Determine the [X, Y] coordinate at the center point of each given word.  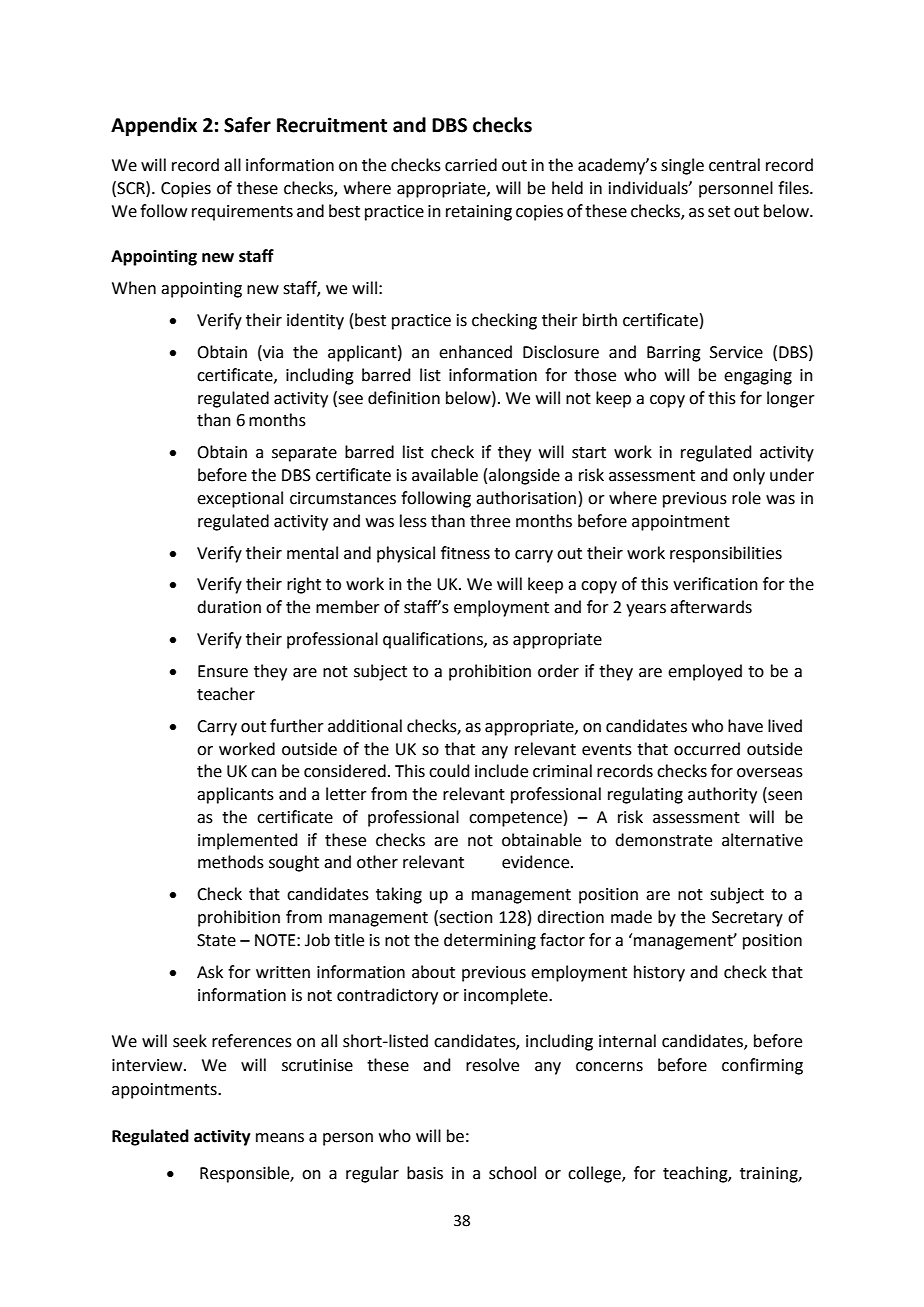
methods [231, 862]
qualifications [434, 640]
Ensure [223, 671]
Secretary [747, 919]
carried [471, 165]
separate [304, 454]
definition [404, 398]
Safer [247, 125]
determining [490, 941]
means [280, 1138]
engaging [758, 377]
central [734, 165]
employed [705, 672]
